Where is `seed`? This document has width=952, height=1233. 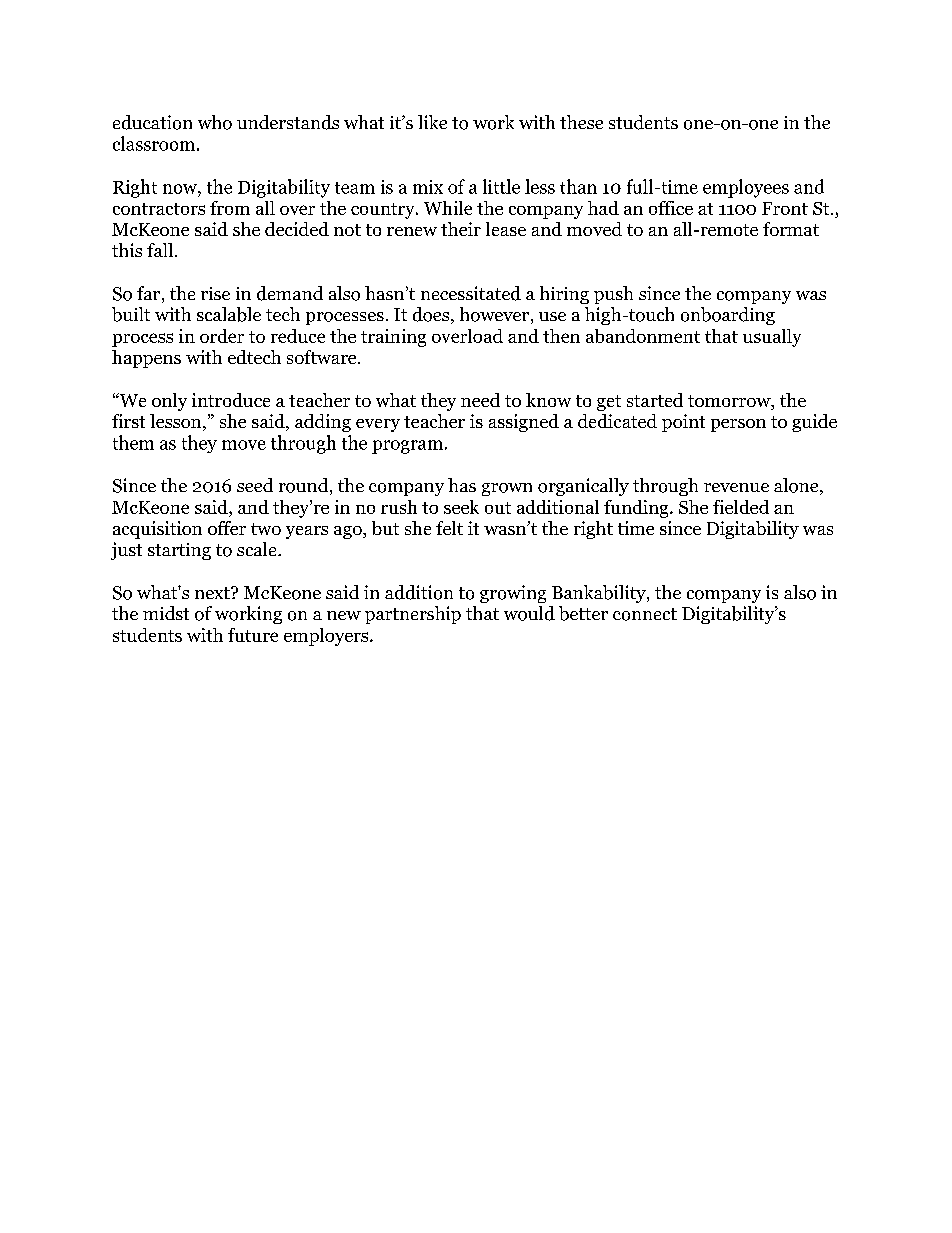 seed is located at coordinates (255, 485).
